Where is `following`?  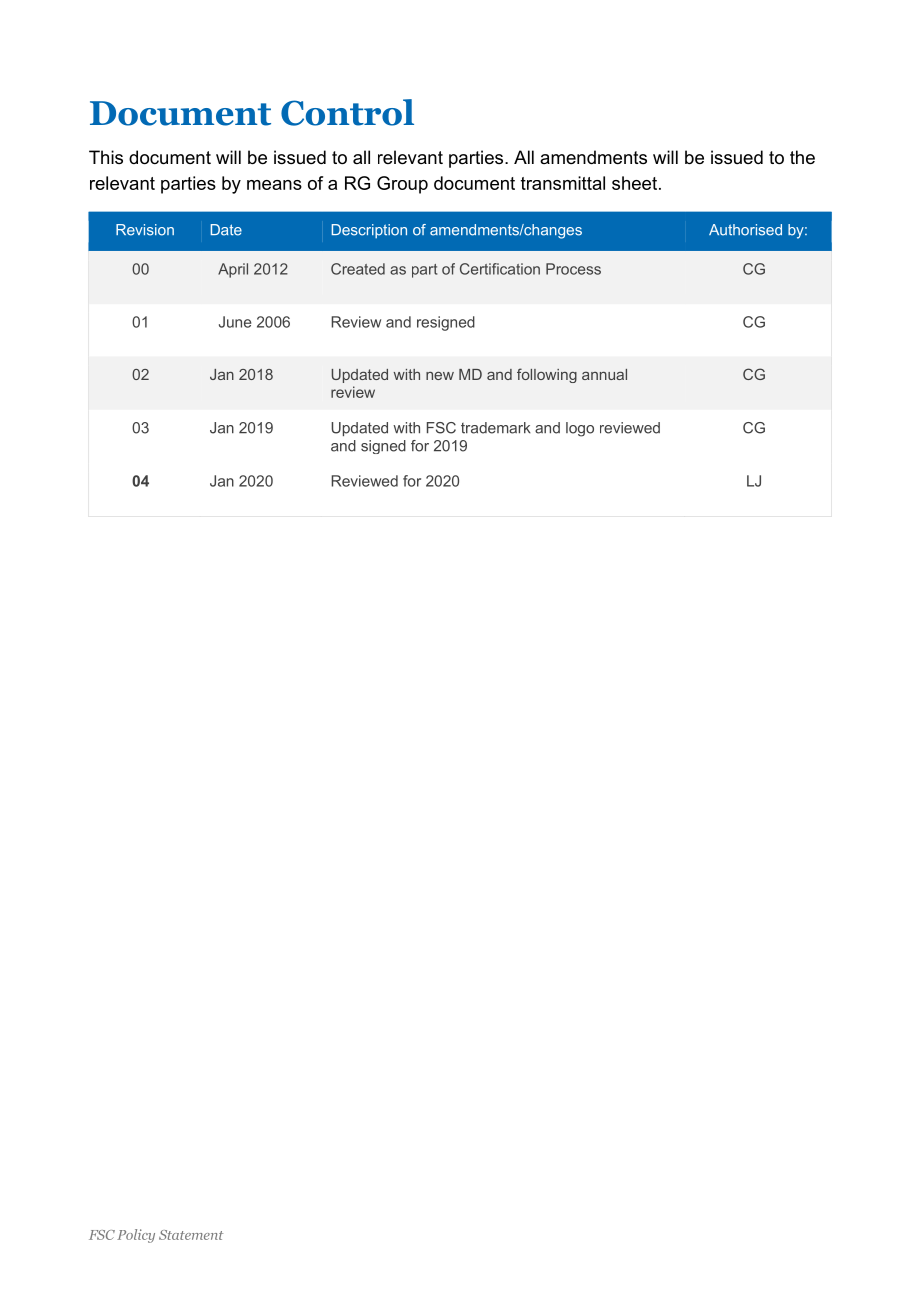 following is located at coordinates (547, 375).
